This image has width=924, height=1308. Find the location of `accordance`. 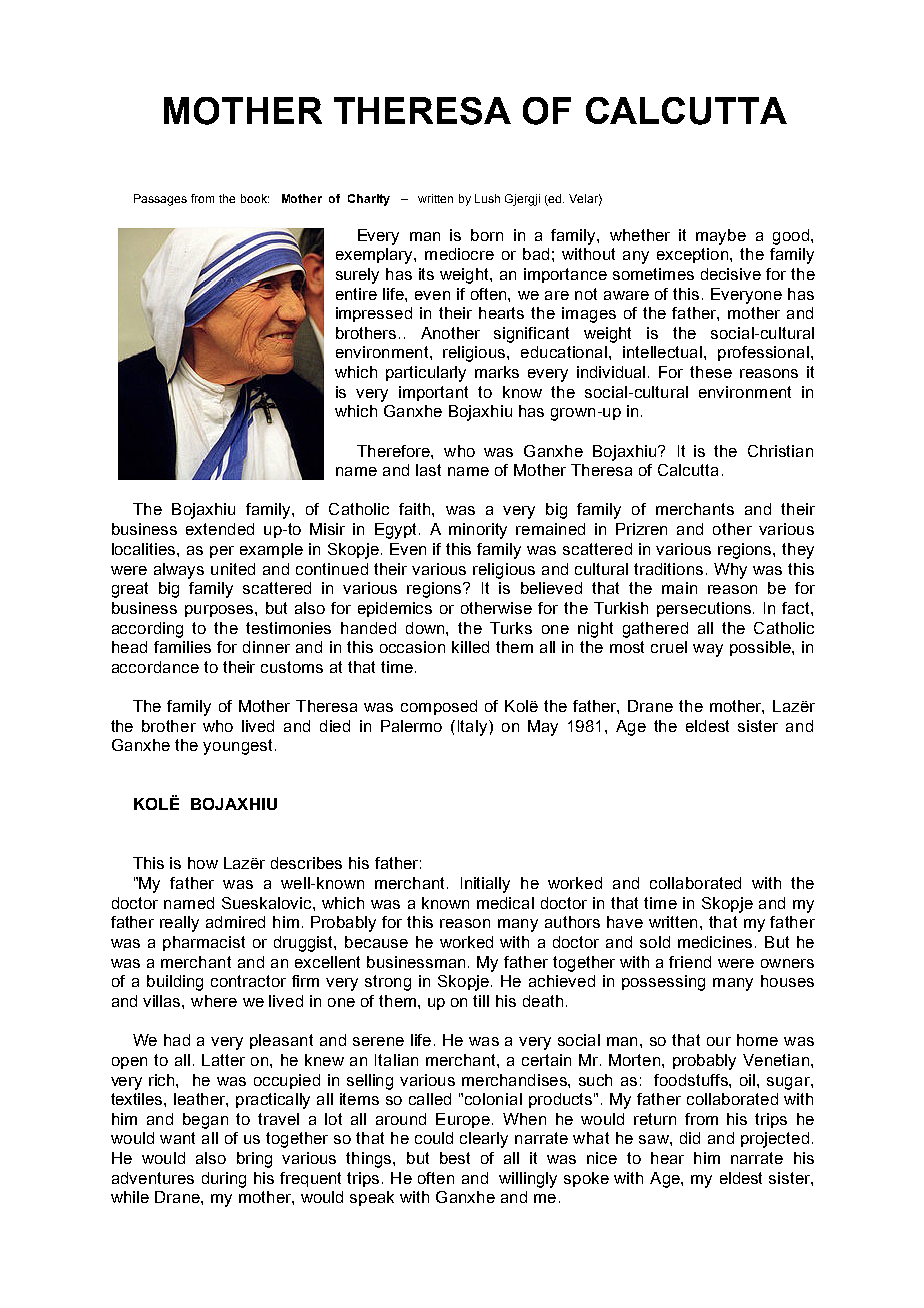

accordance is located at coordinates (155, 667).
